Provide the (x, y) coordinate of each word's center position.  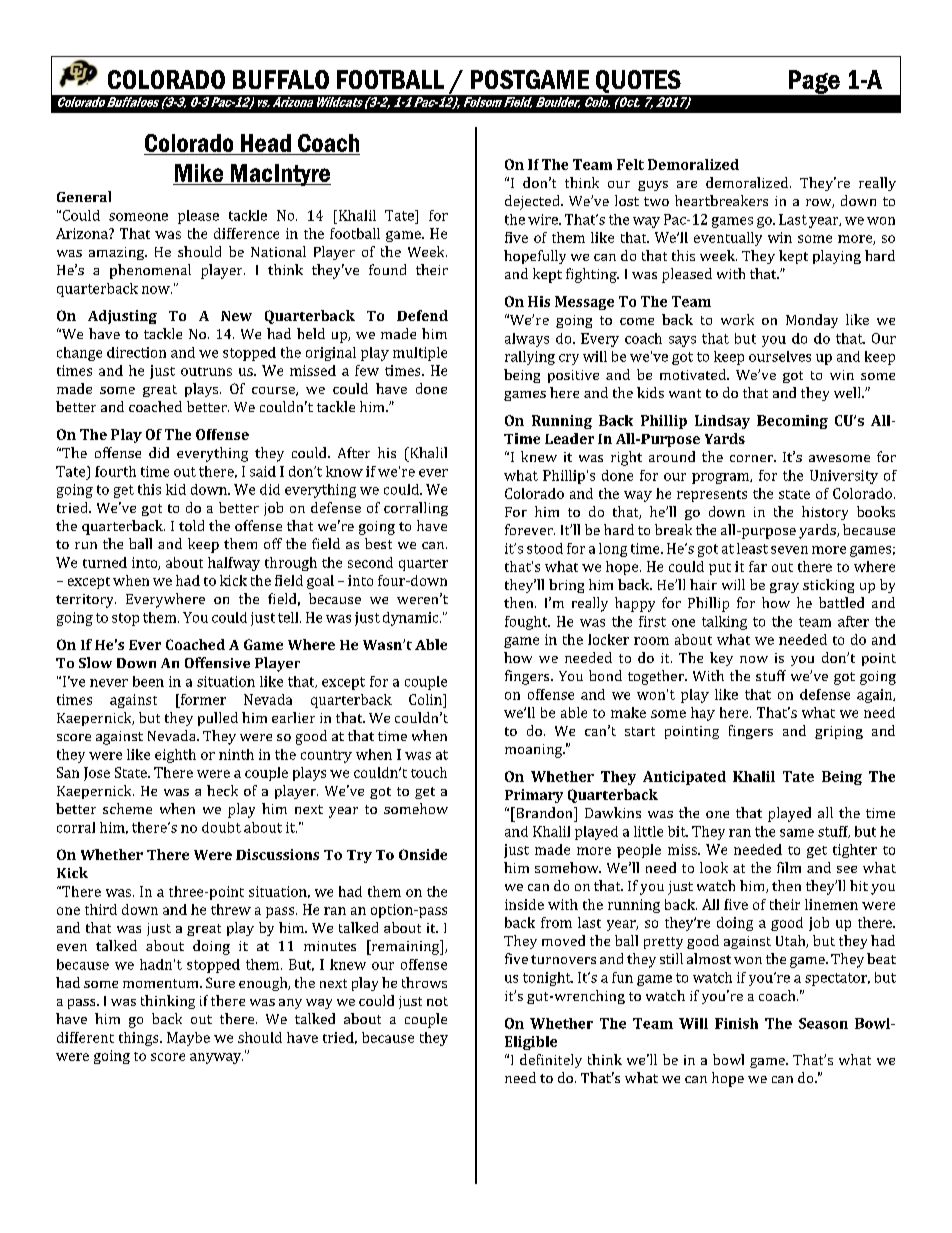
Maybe (188, 1039)
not (437, 1001)
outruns (206, 371)
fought (527, 623)
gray (784, 588)
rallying (530, 358)
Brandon (544, 812)
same (797, 833)
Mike (199, 173)
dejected (533, 202)
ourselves (780, 356)
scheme (127, 808)
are (687, 184)
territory (86, 601)
